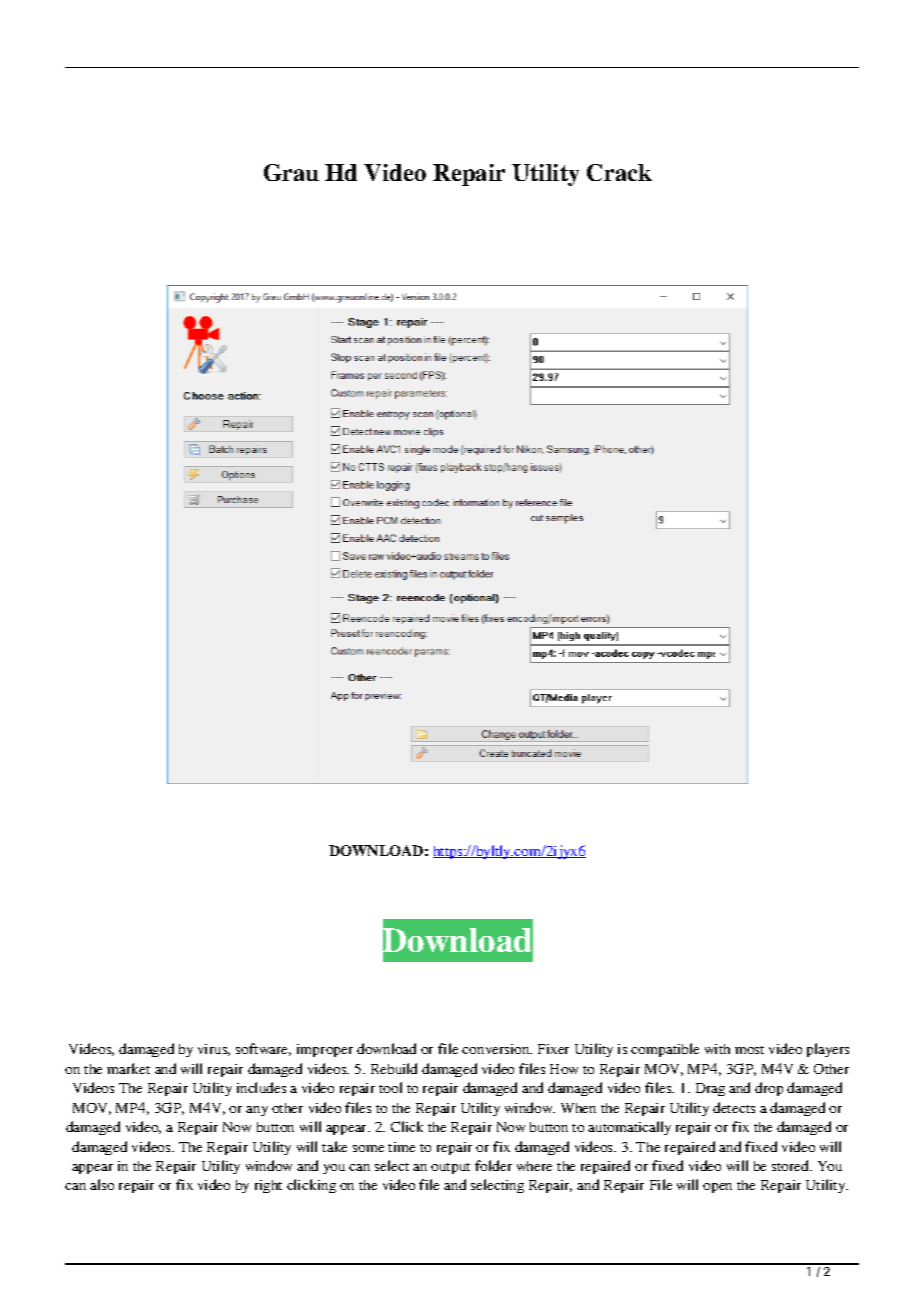 The height and width of the image is (1308, 924). I want to click on virus, so click(214, 1050).
